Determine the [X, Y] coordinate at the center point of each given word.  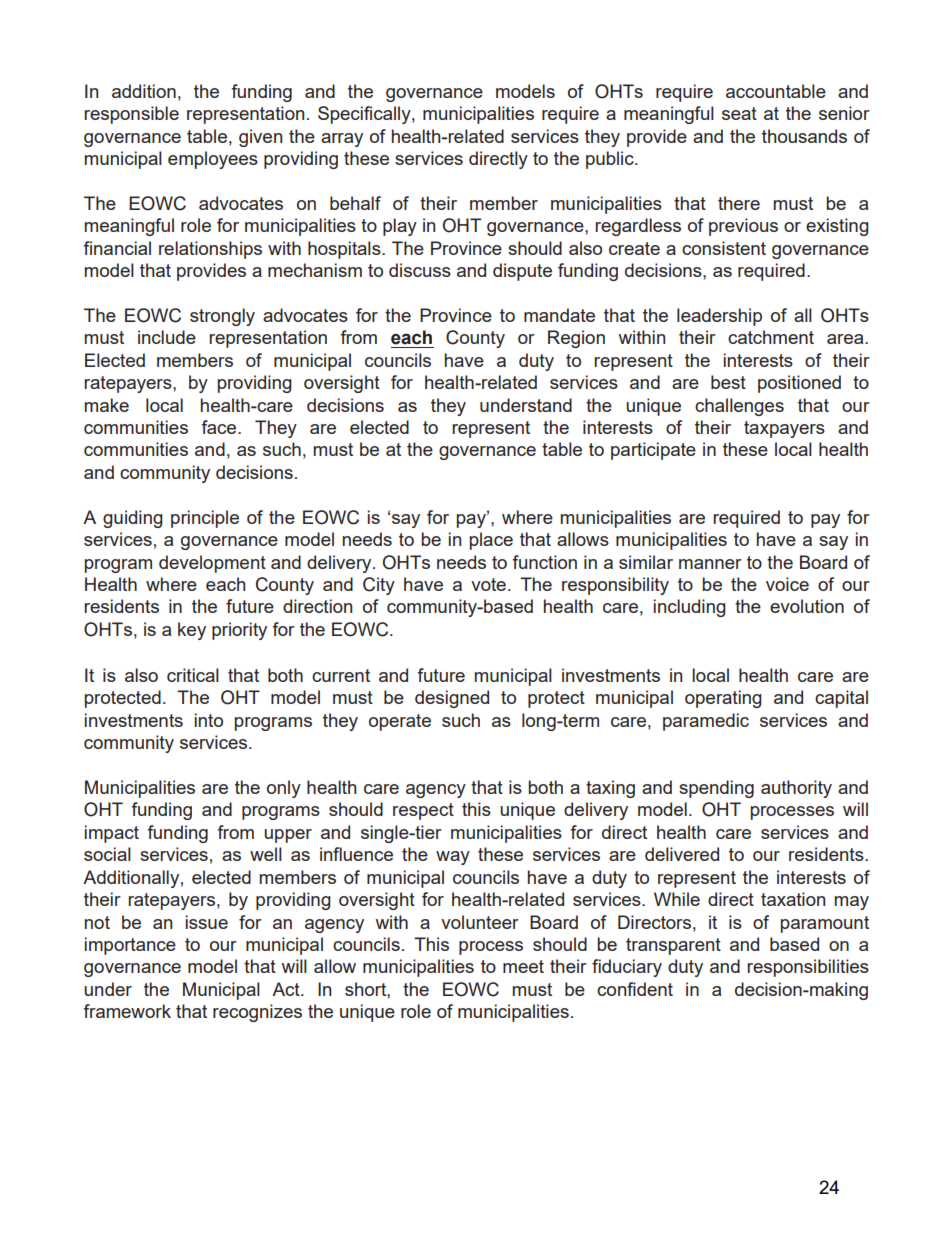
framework [127, 1011]
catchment [771, 337]
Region [576, 339]
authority [796, 789]
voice [787, 584]
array [342, 140]
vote [488, 584]
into [209, 720]
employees [213, 160]
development [212, 564]
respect [423, 811]
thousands [804, 136]
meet [523, 966]
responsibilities [808, 968]
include [167, 337]
